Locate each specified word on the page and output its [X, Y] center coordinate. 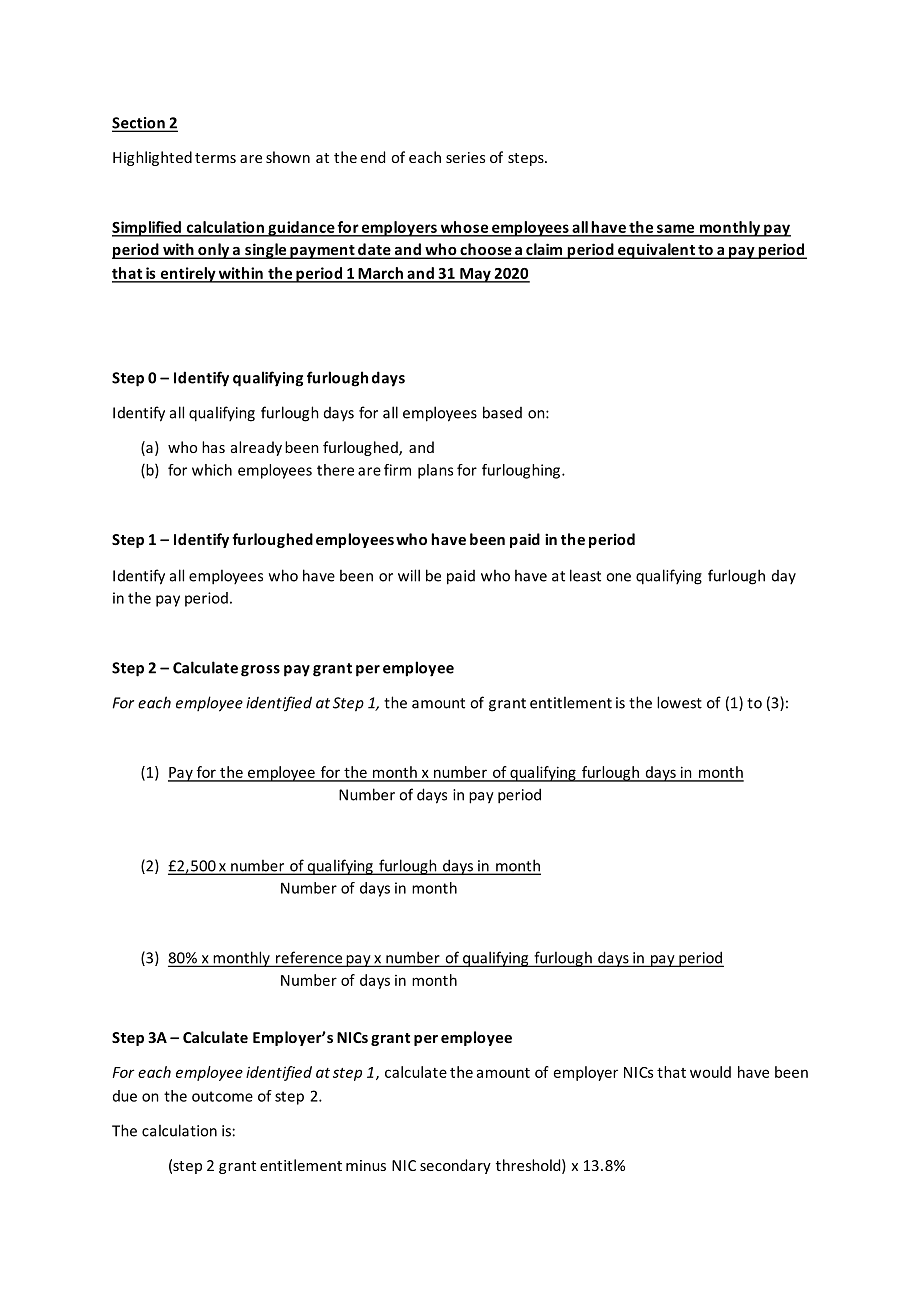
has [213, 447]
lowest [679, 702]
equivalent [656, 251]
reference [309, 958]
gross [260, 671]
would [710, 1072]
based [502, 412]
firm [397, 470]
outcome [222, 1096]
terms [215, 158]
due [125, 1096]
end [373, 157]
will [409, 575]
